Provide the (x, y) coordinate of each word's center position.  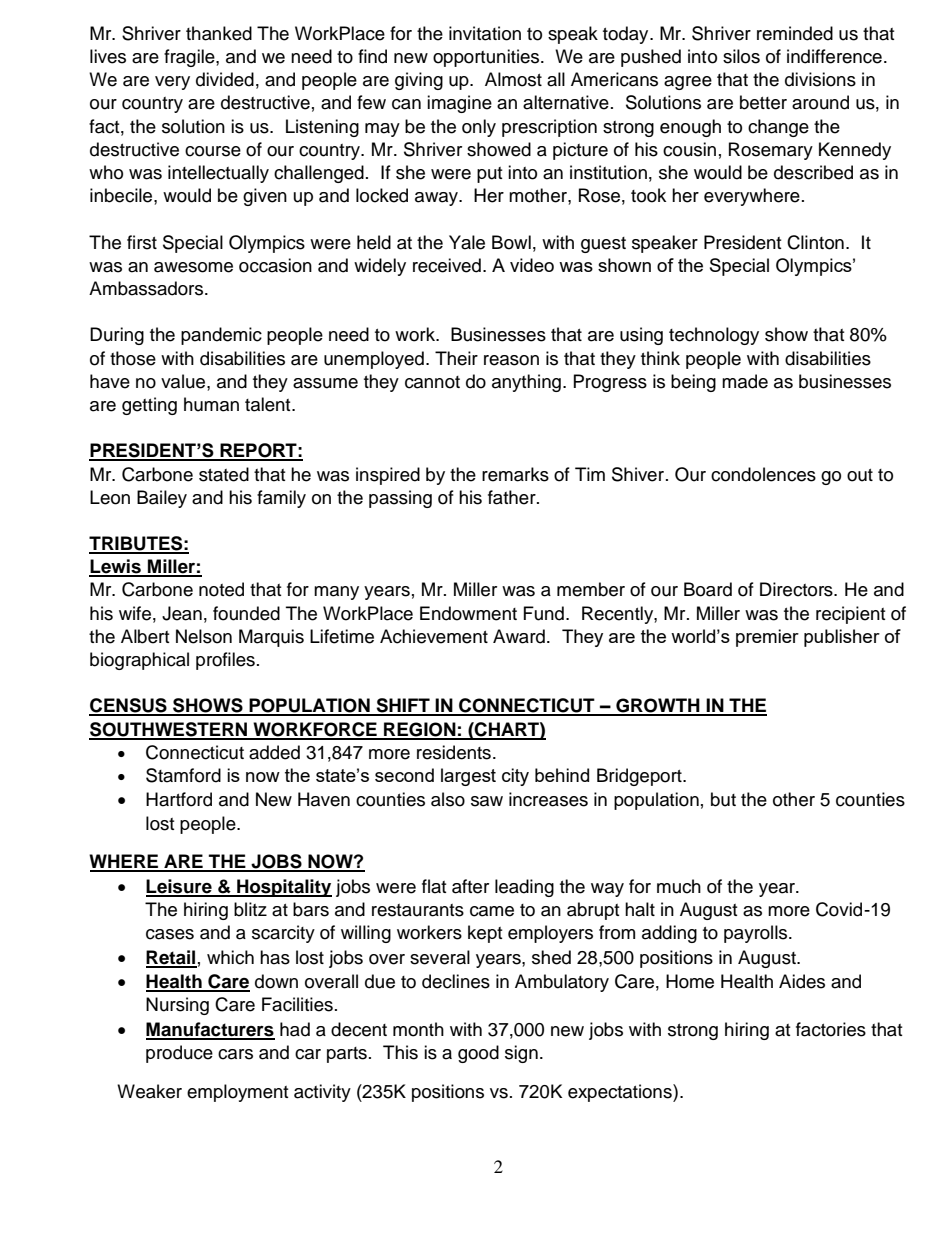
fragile (190, 58)
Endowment (468, 613)
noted (221, 589)
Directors (797, 589)
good (478, 1054)
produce (179, 1054)
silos (741, 56)
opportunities (487, 58)
